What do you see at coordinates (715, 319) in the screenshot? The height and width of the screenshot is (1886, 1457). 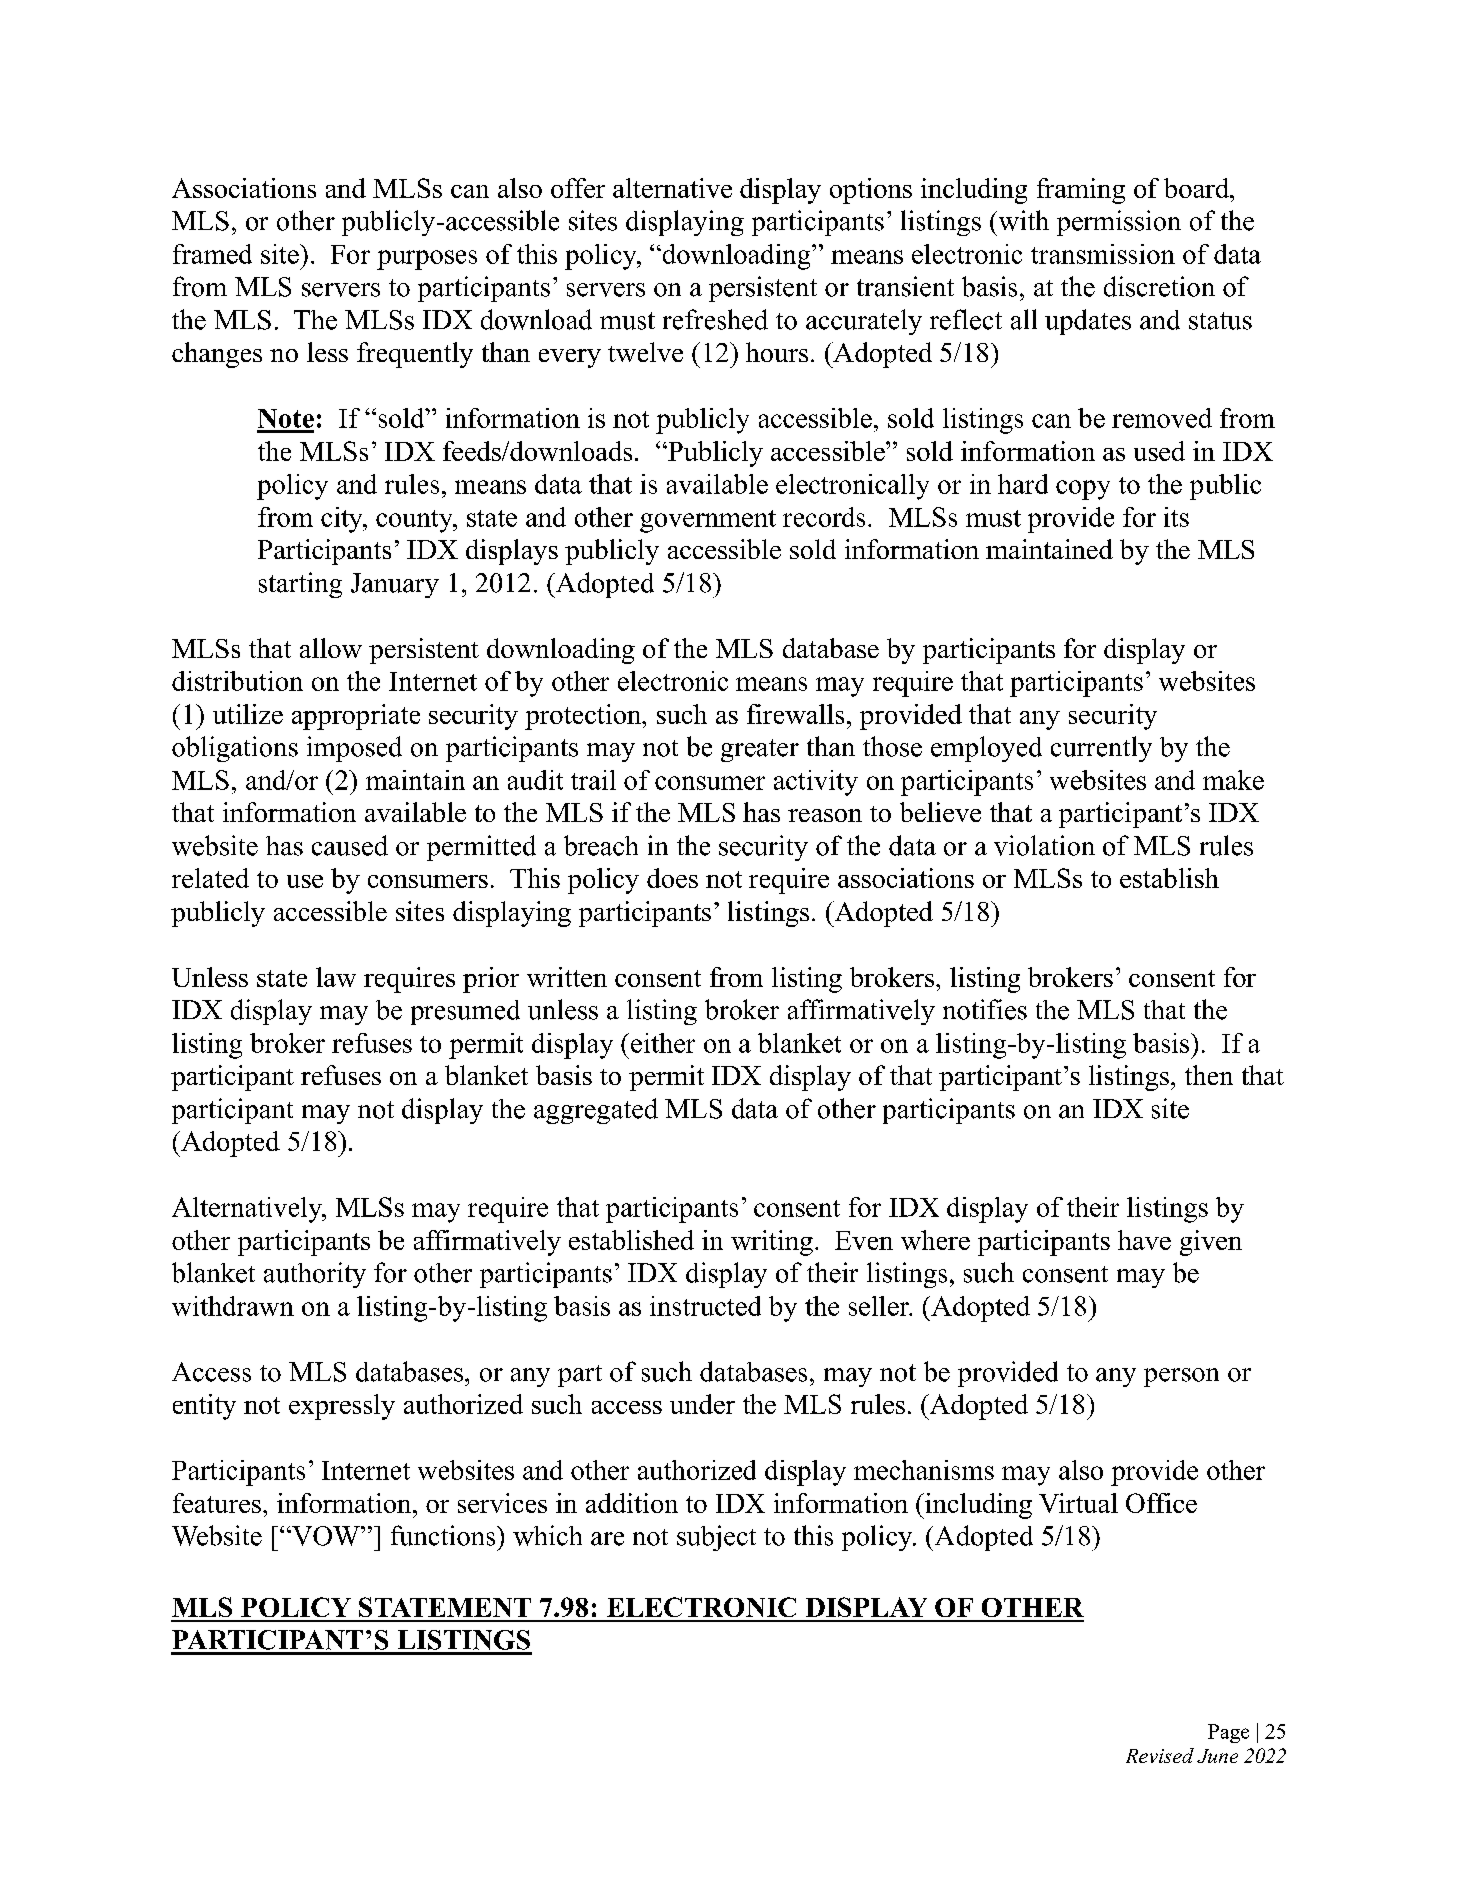 I see `refreshed` at bounding box center [715, 319].
